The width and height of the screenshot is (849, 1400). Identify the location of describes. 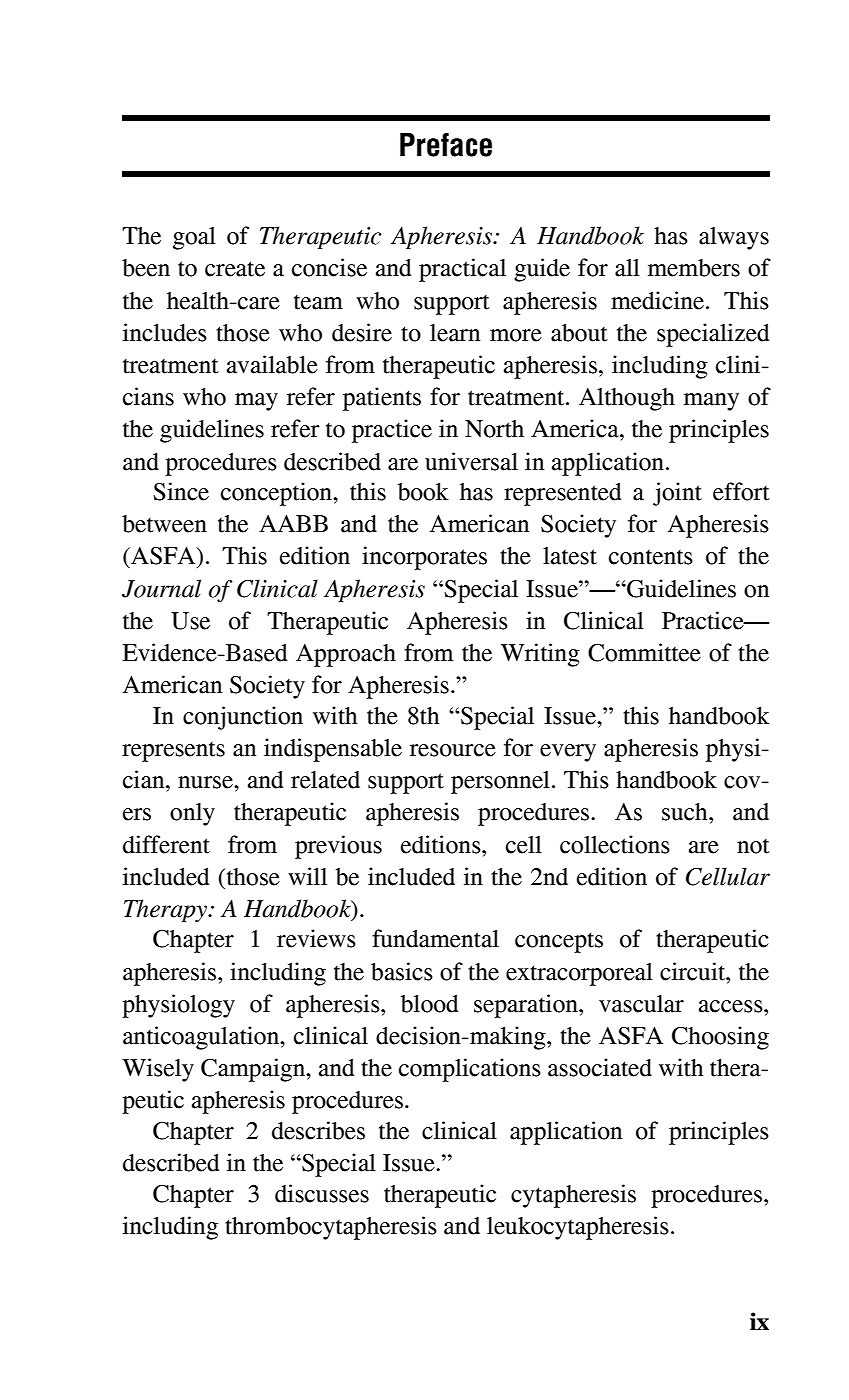
(318, 1130).
